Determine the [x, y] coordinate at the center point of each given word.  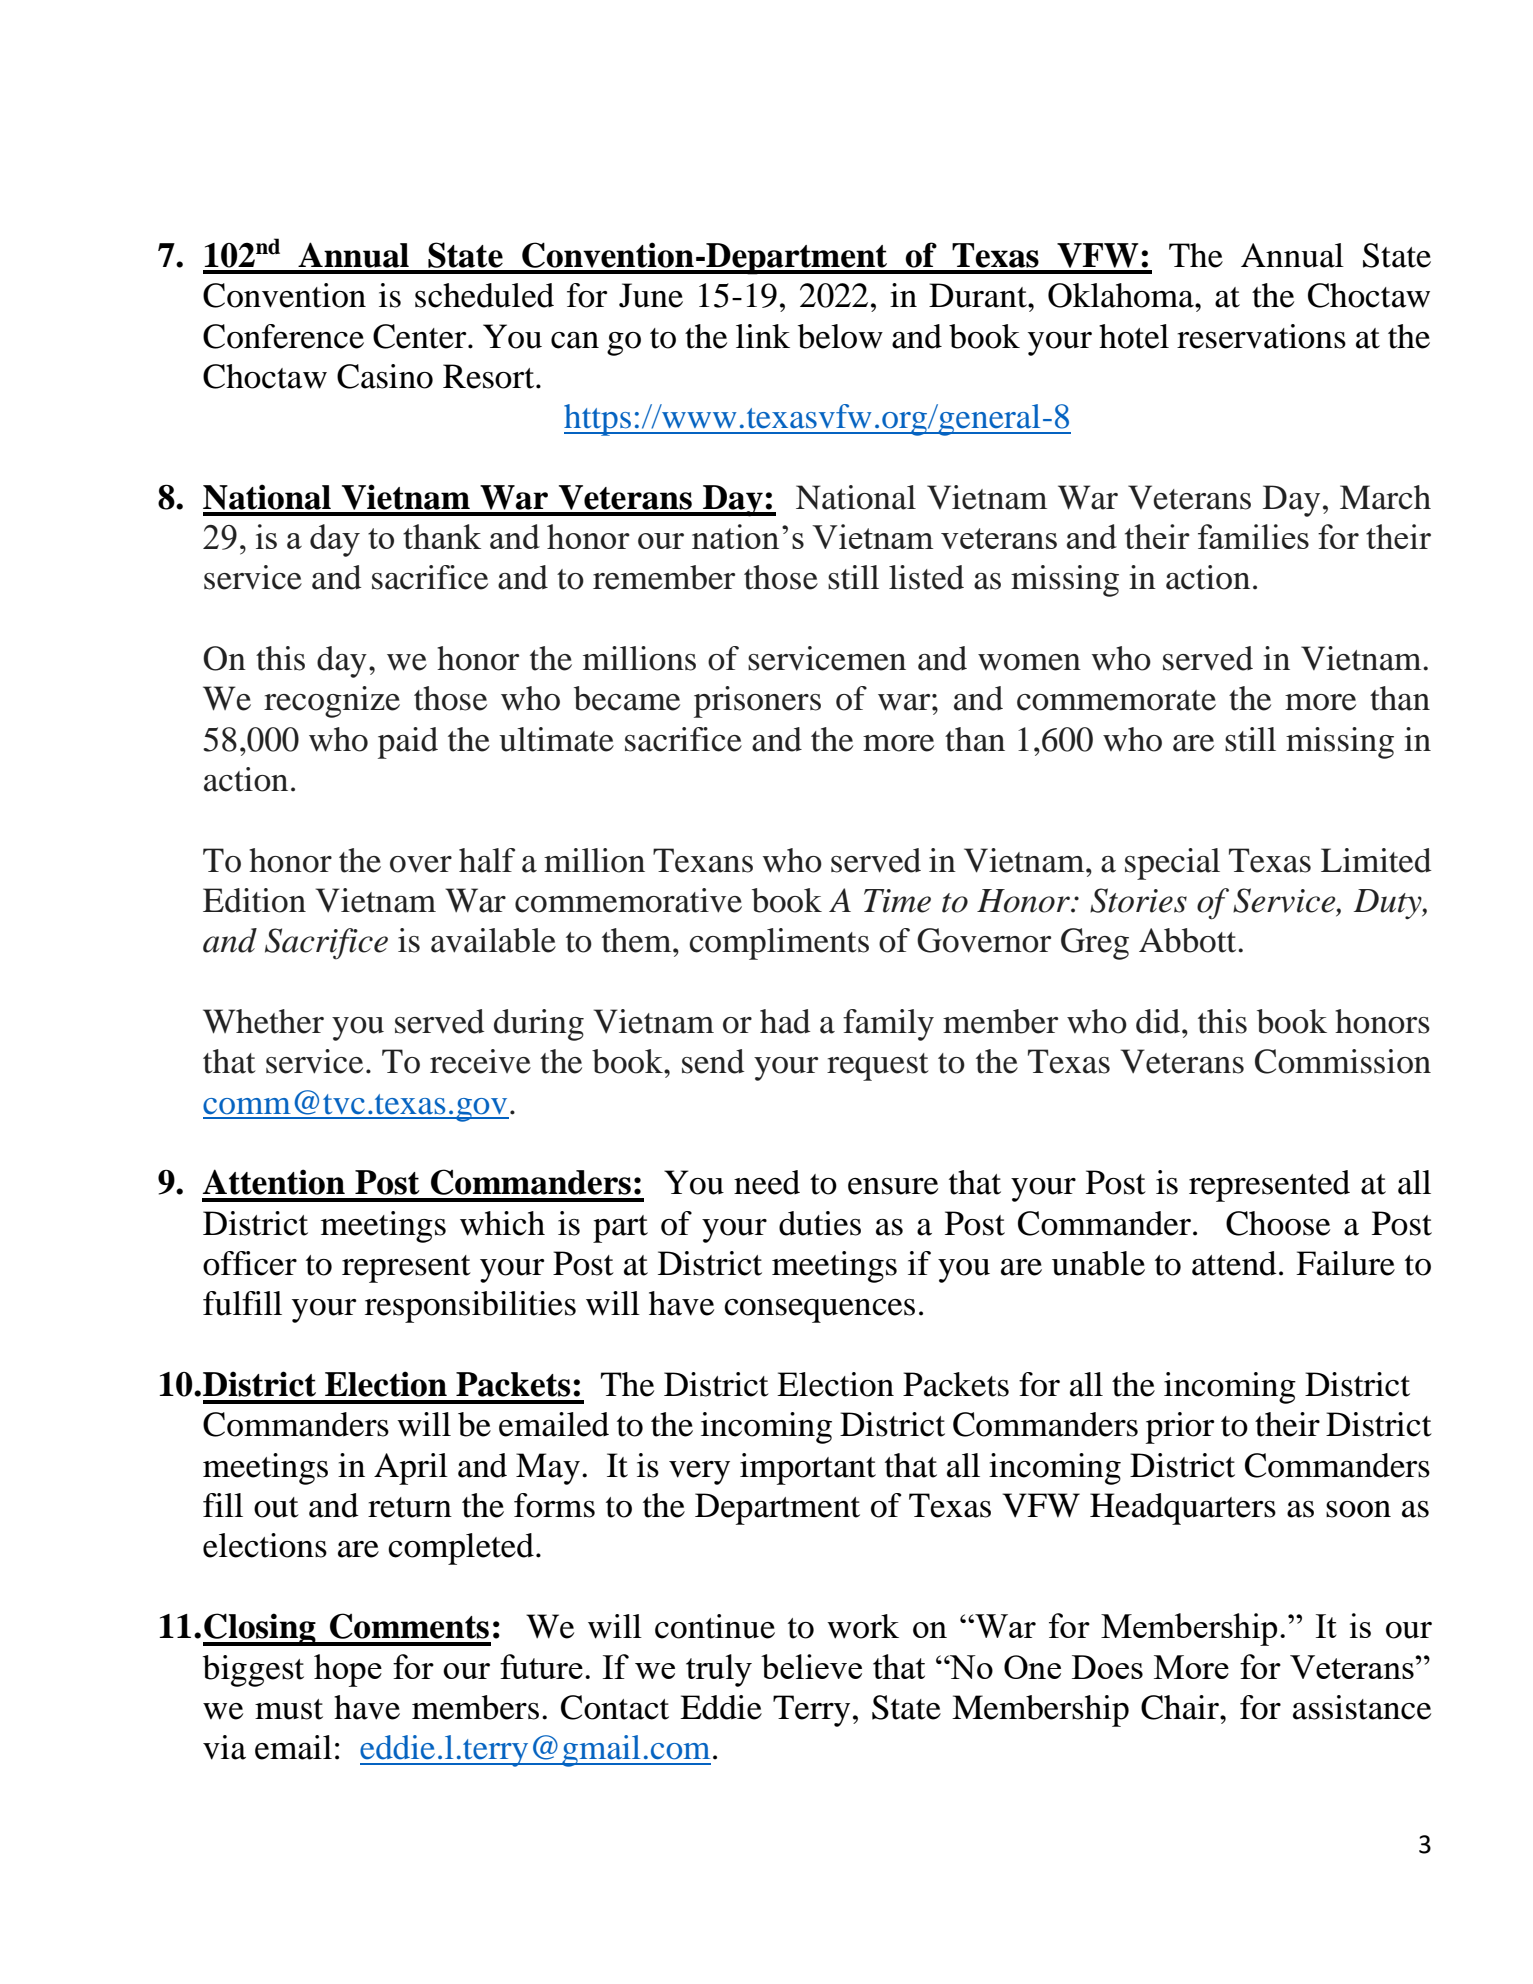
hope [348, 1670]
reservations [1261, 336]
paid [408, 743]
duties [820, 1223]
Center [421, 336]
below [840, 336]
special [1172, 864]
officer [250, 1263]
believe [811, 1666]
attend [1234, 1263]
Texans [703, 860]
